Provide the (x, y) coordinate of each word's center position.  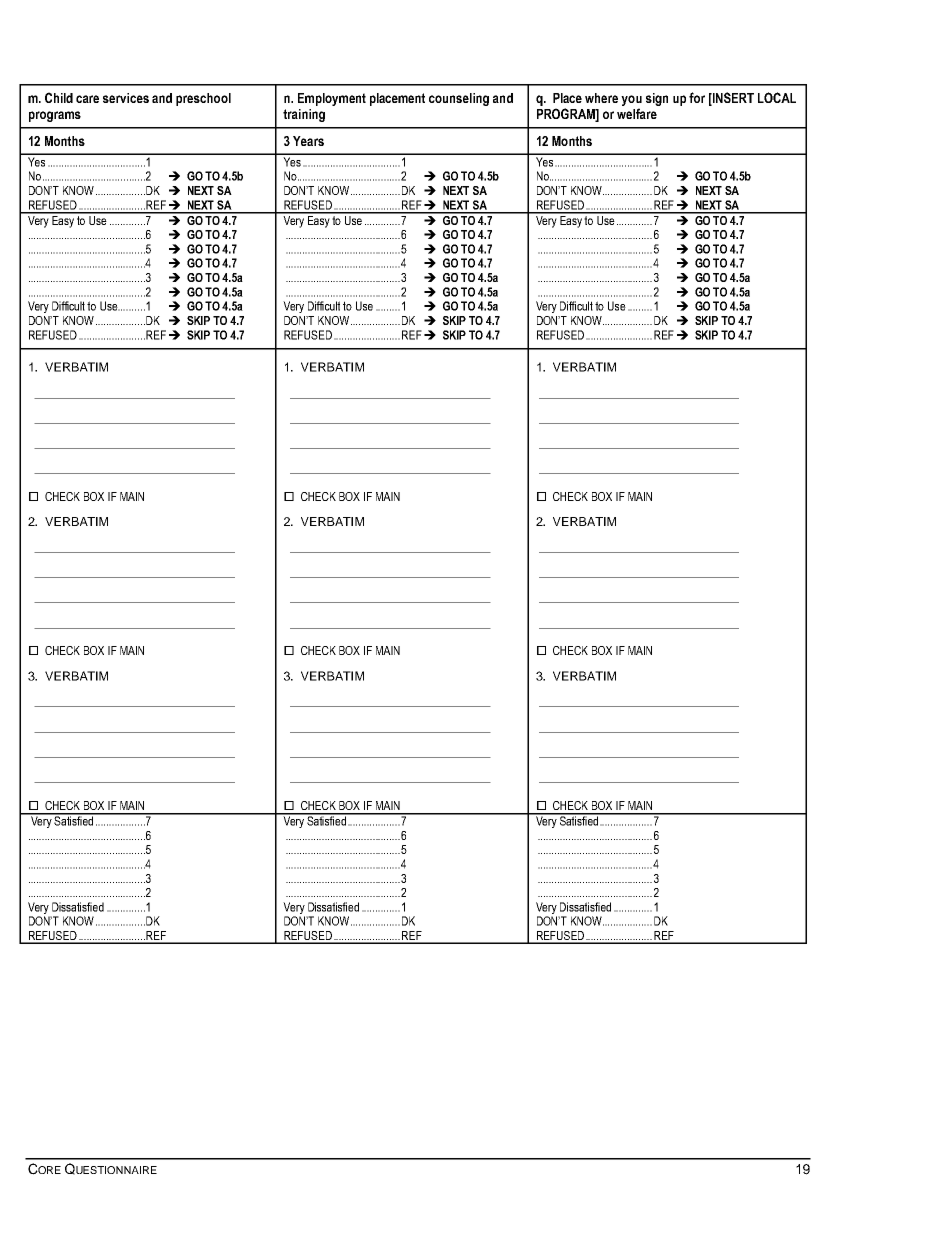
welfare (637, 113)
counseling (459, 99)
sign (657, 99)
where (601, 98)
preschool (203, 99)
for (697, 97)
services (126, 98)
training (304, 115)
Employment (332, 99)
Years (308, 141)
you (631, 102)
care (87, 99)
